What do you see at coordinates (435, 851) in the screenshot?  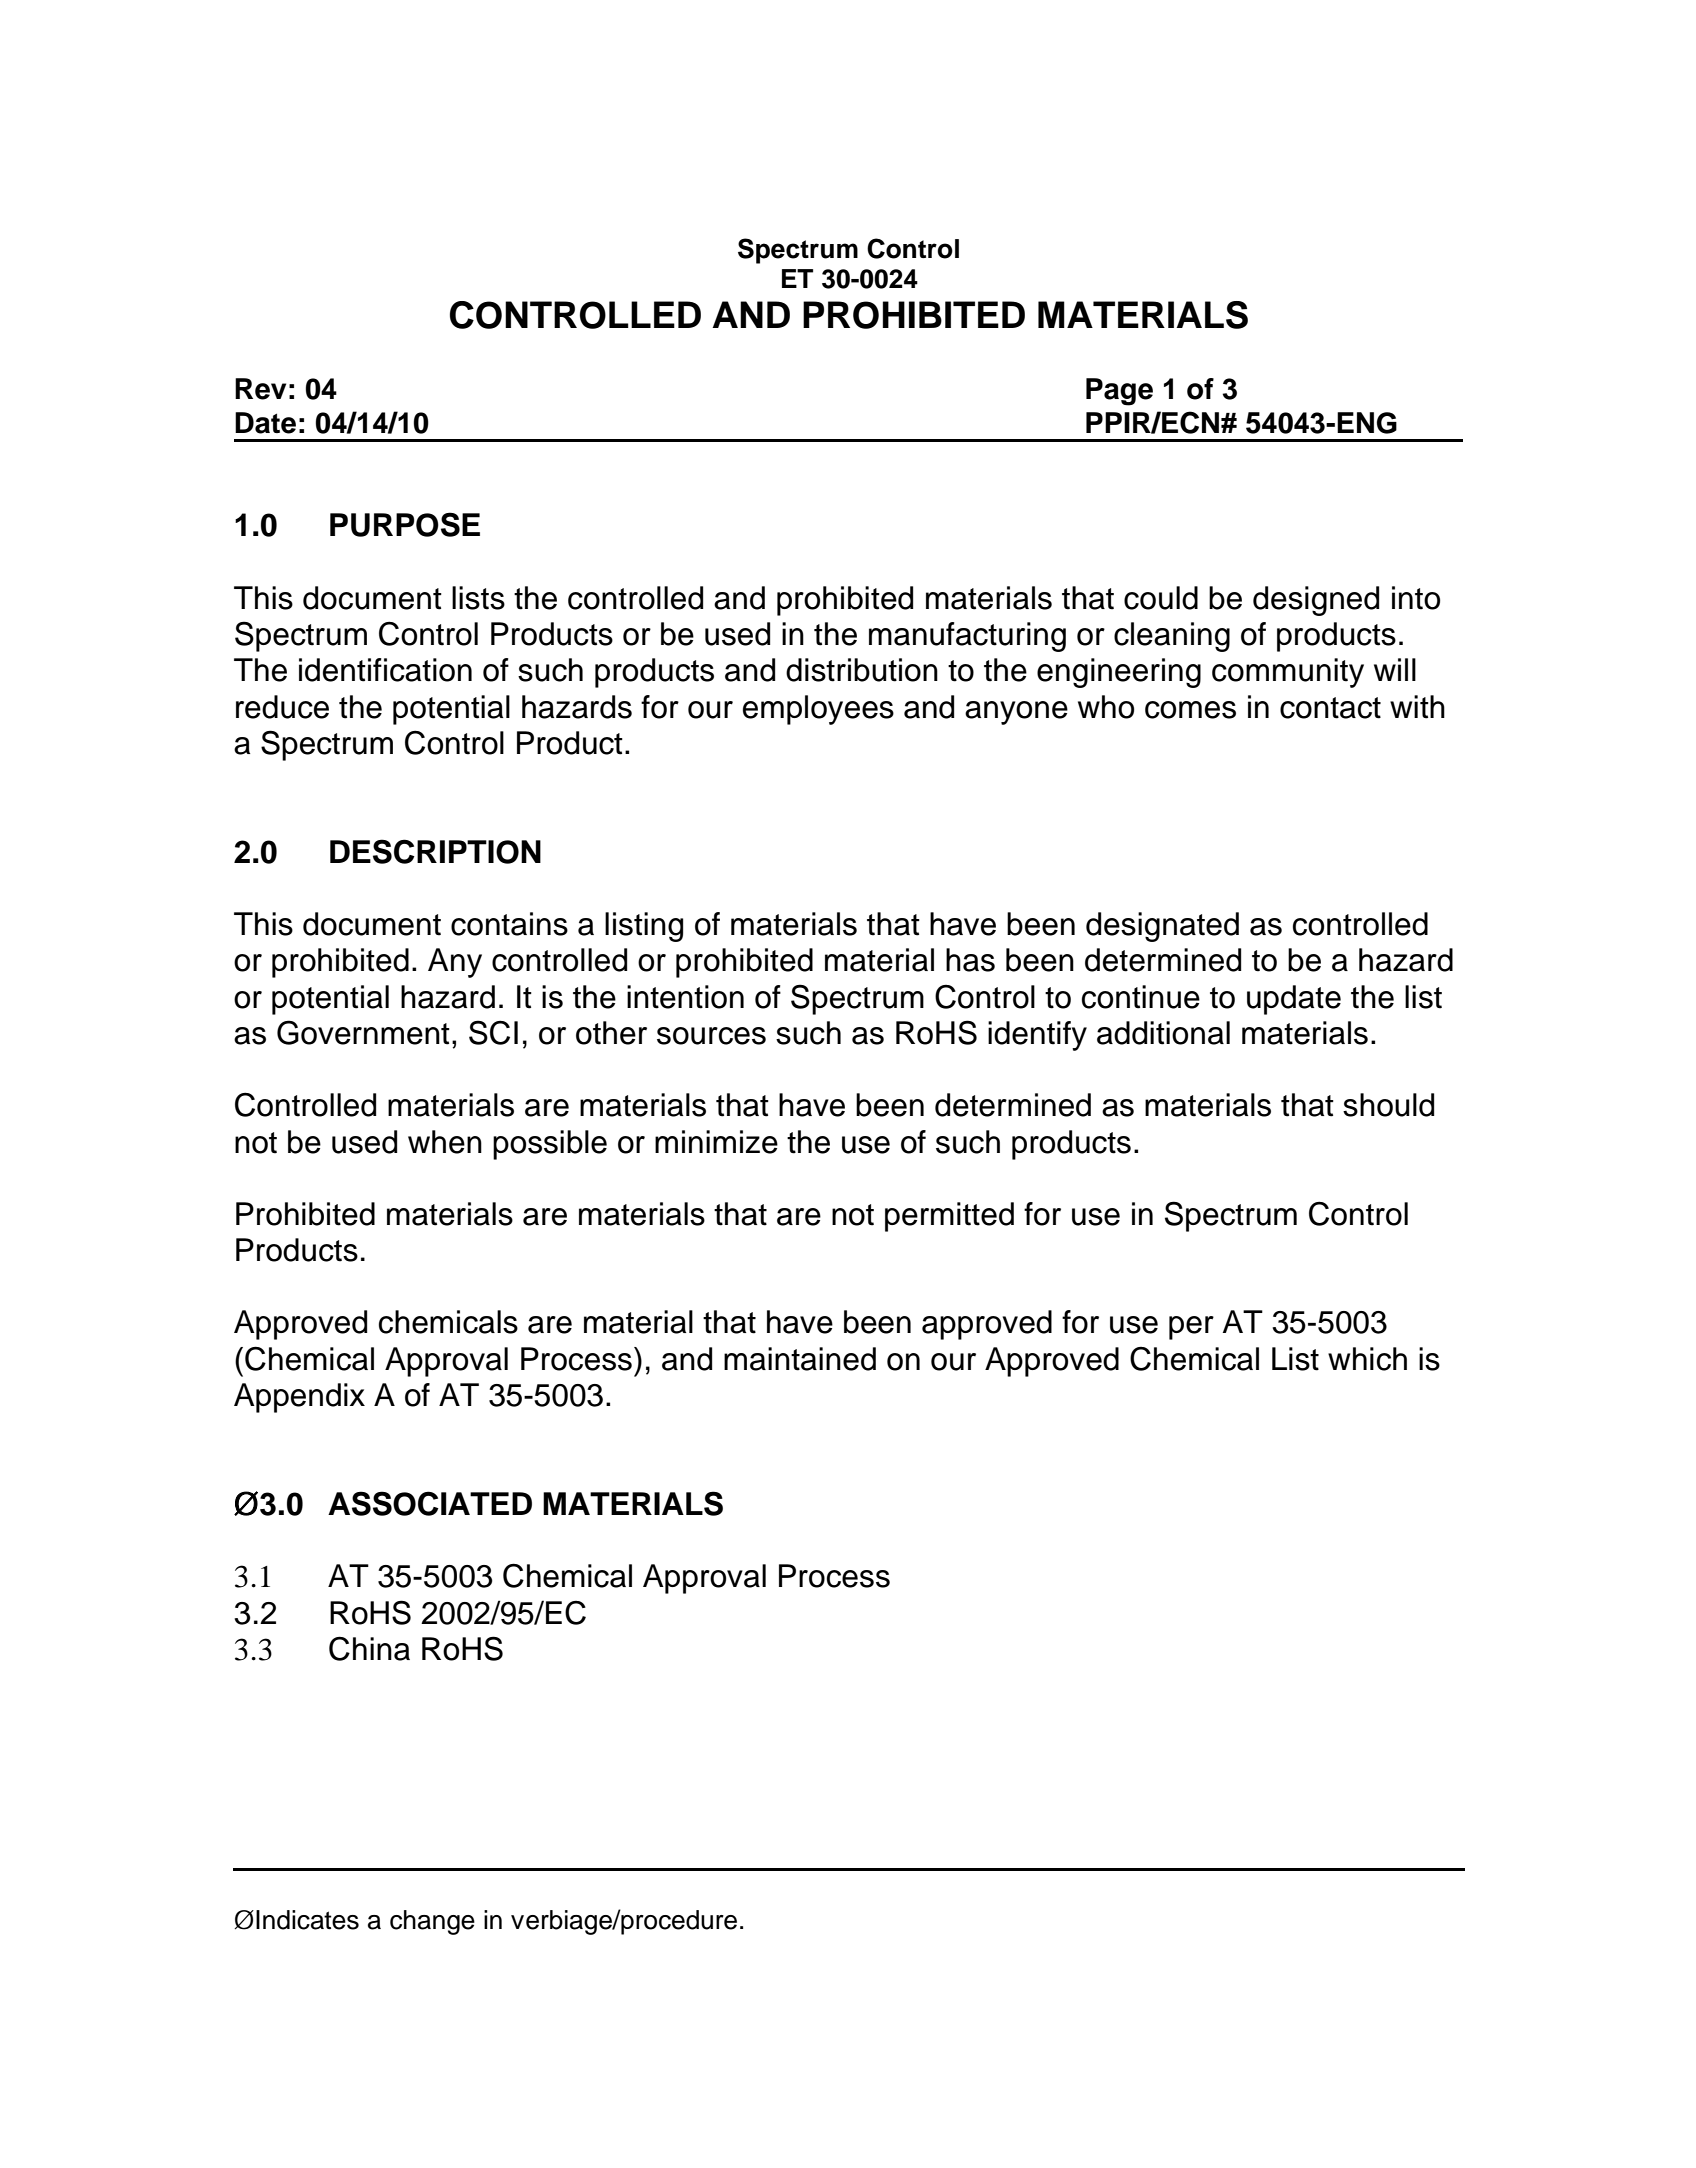 I see `DESCRIPTION` at bounding box center [435, 851].
